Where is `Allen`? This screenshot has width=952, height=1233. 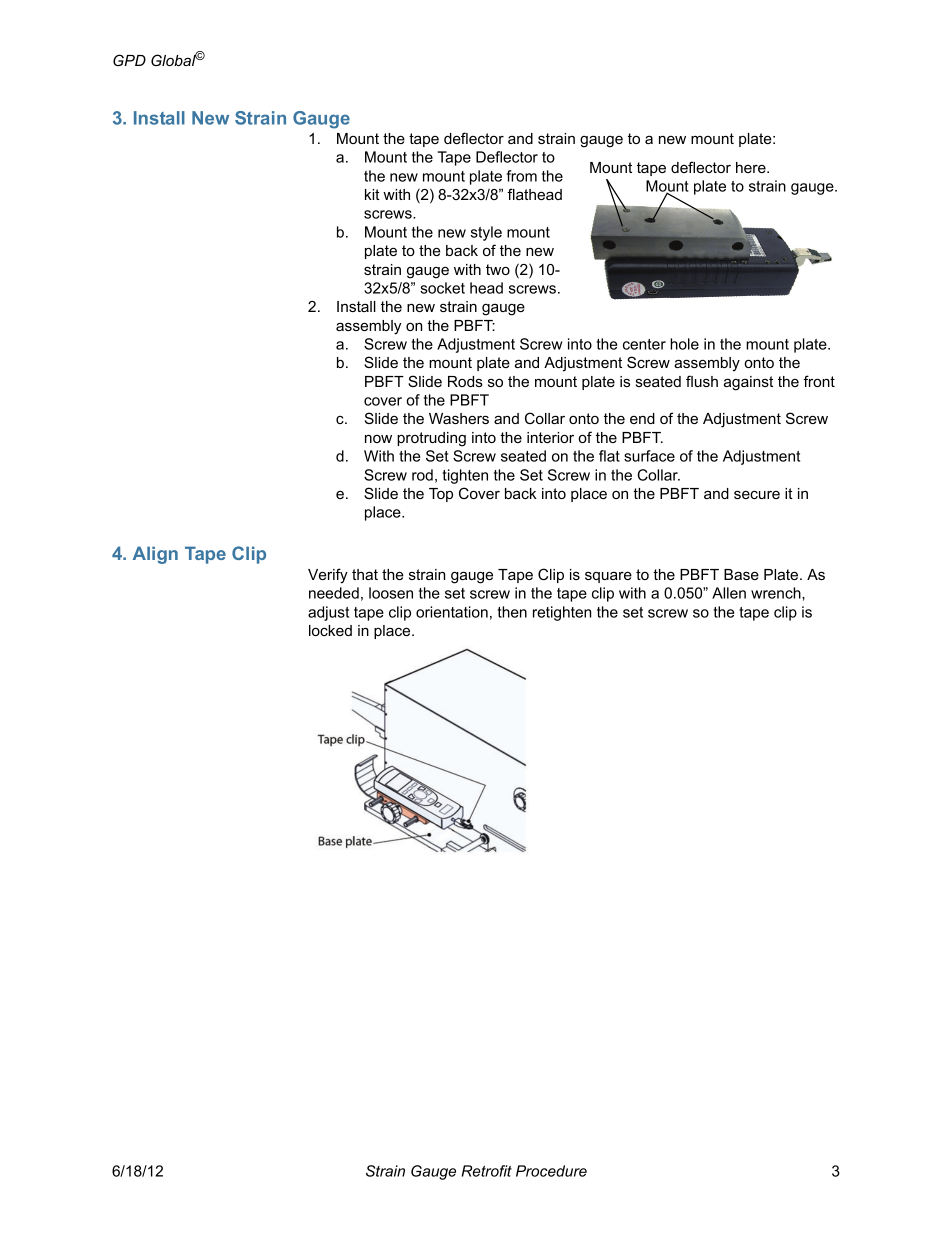
Allen is located at coordinates (729, 593).
